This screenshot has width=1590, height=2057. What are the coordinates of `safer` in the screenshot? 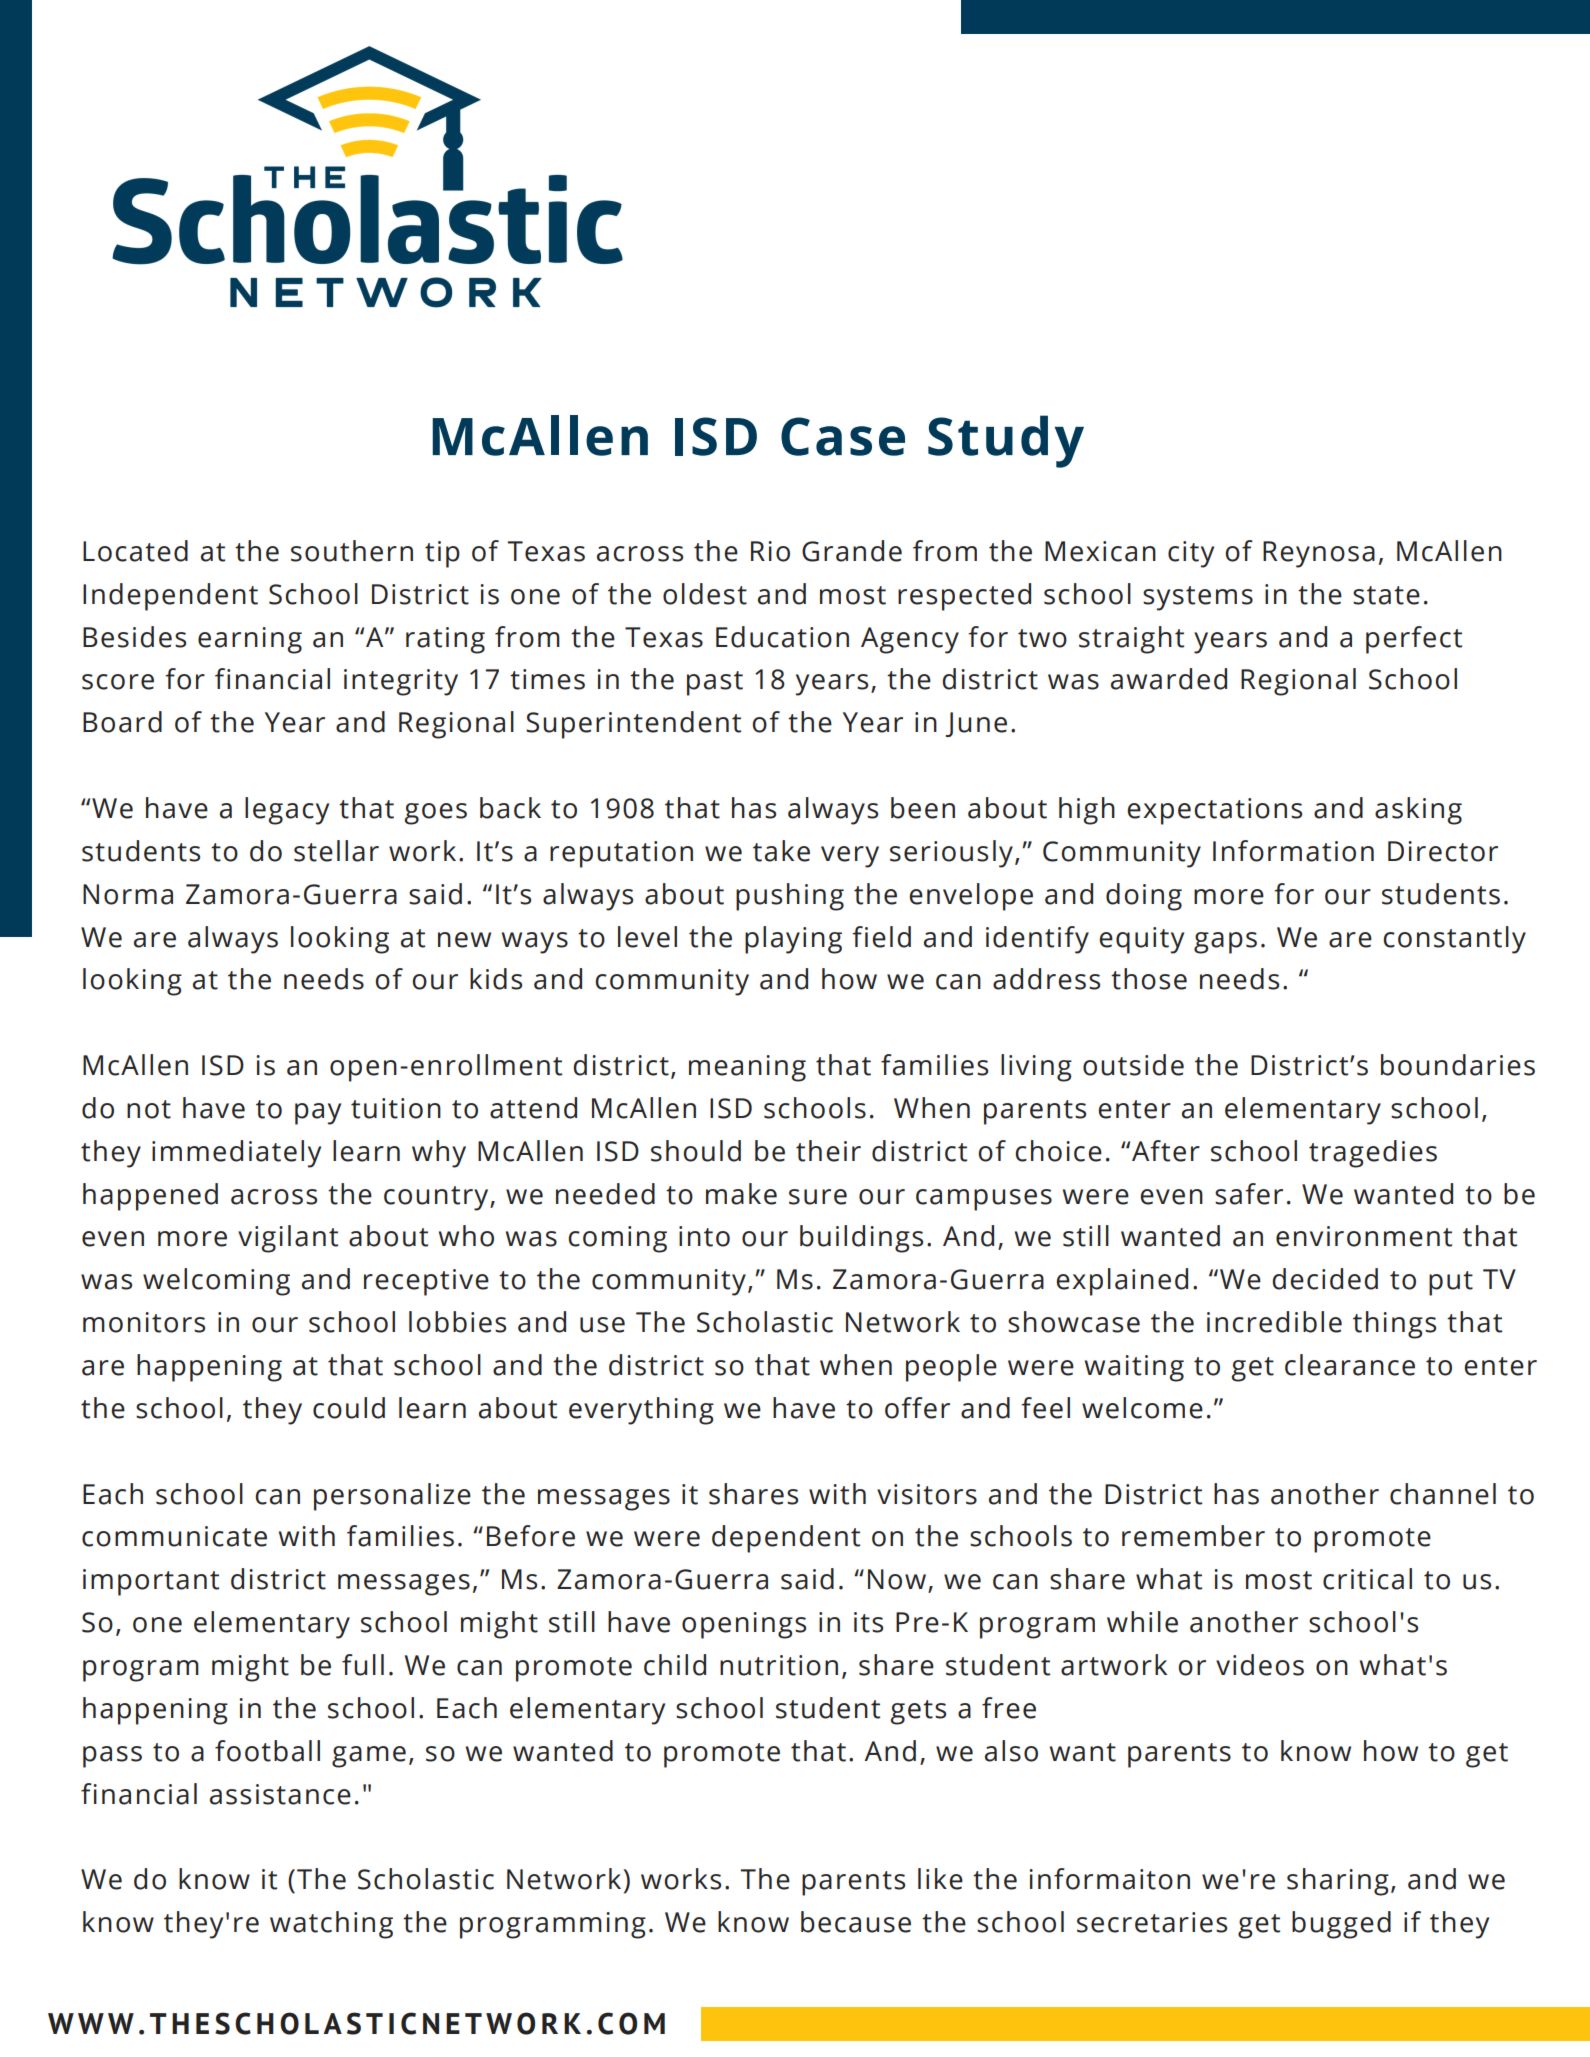 It's located at (1249, 1194).
